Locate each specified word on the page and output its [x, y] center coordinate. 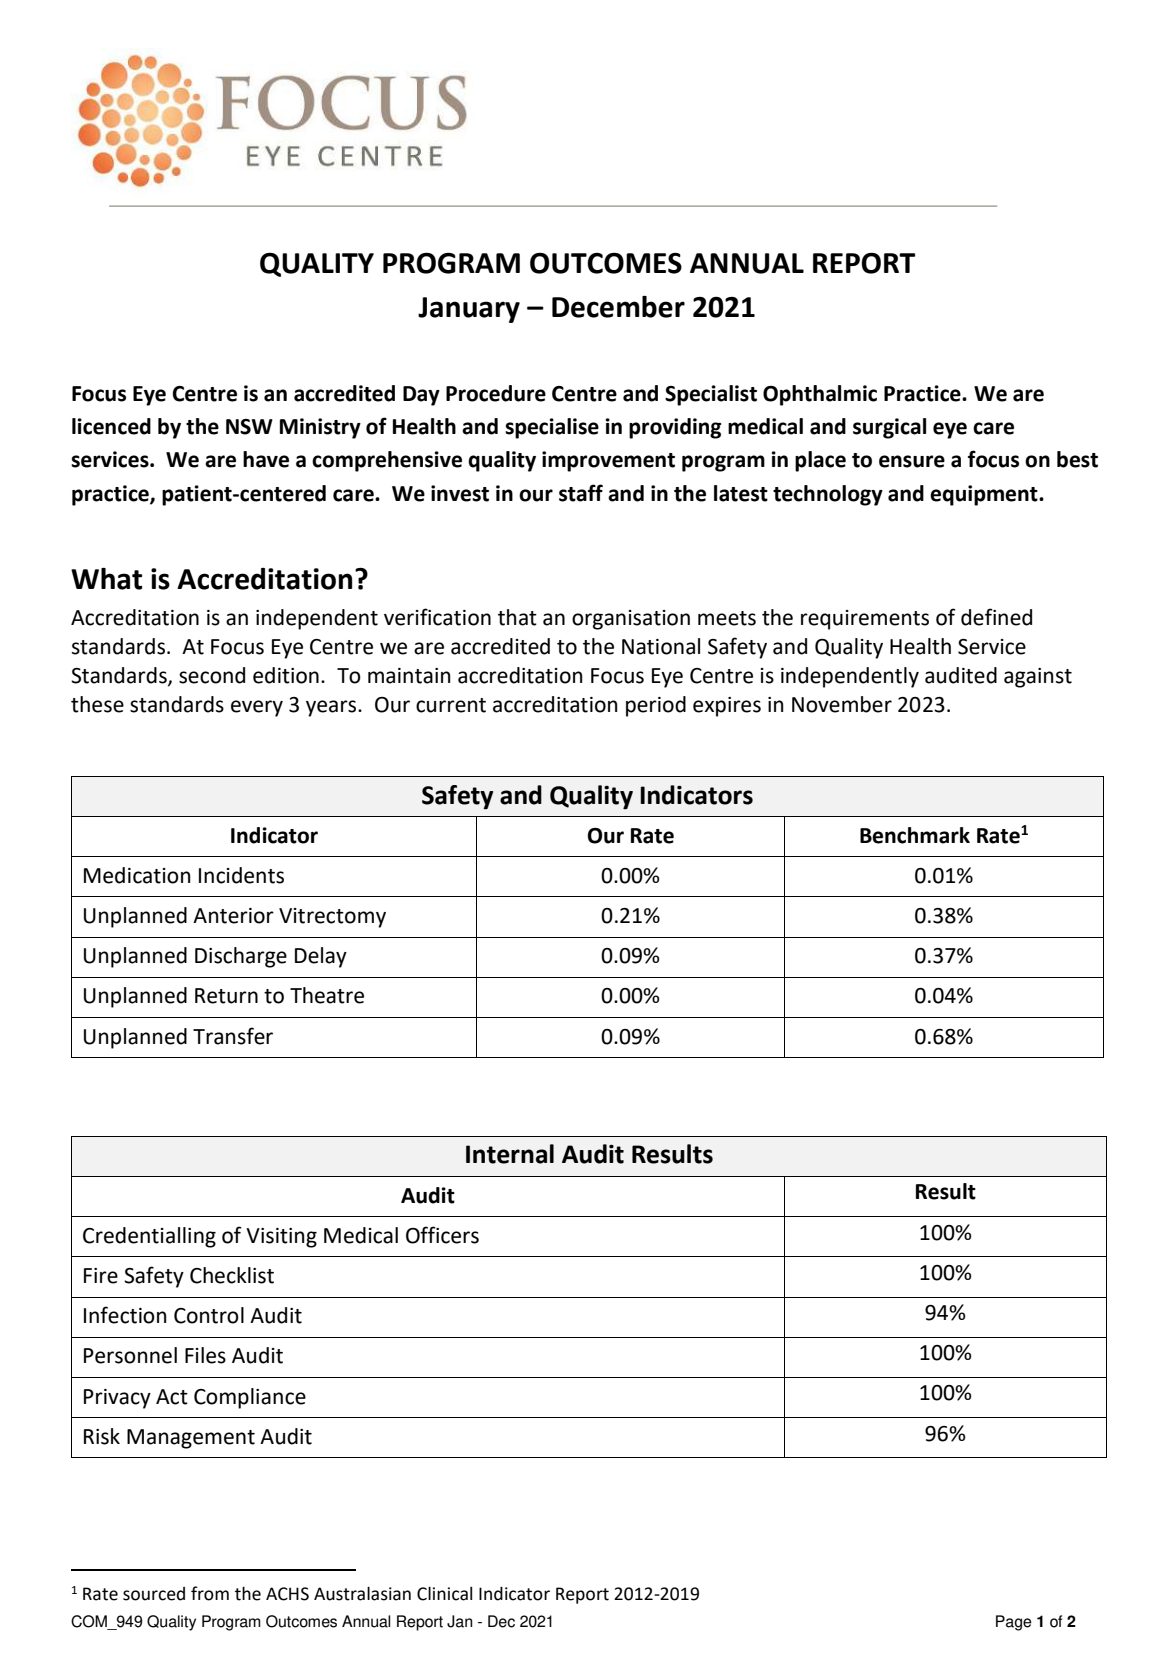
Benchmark [915, 835]
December [618, 307]
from [210, 1593]
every [257, 708]
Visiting [281, 1238]
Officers [442, 1235]
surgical [889, 428]
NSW [249, 427]
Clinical [444, 1594]
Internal [510, 1154]
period [656, 706]
